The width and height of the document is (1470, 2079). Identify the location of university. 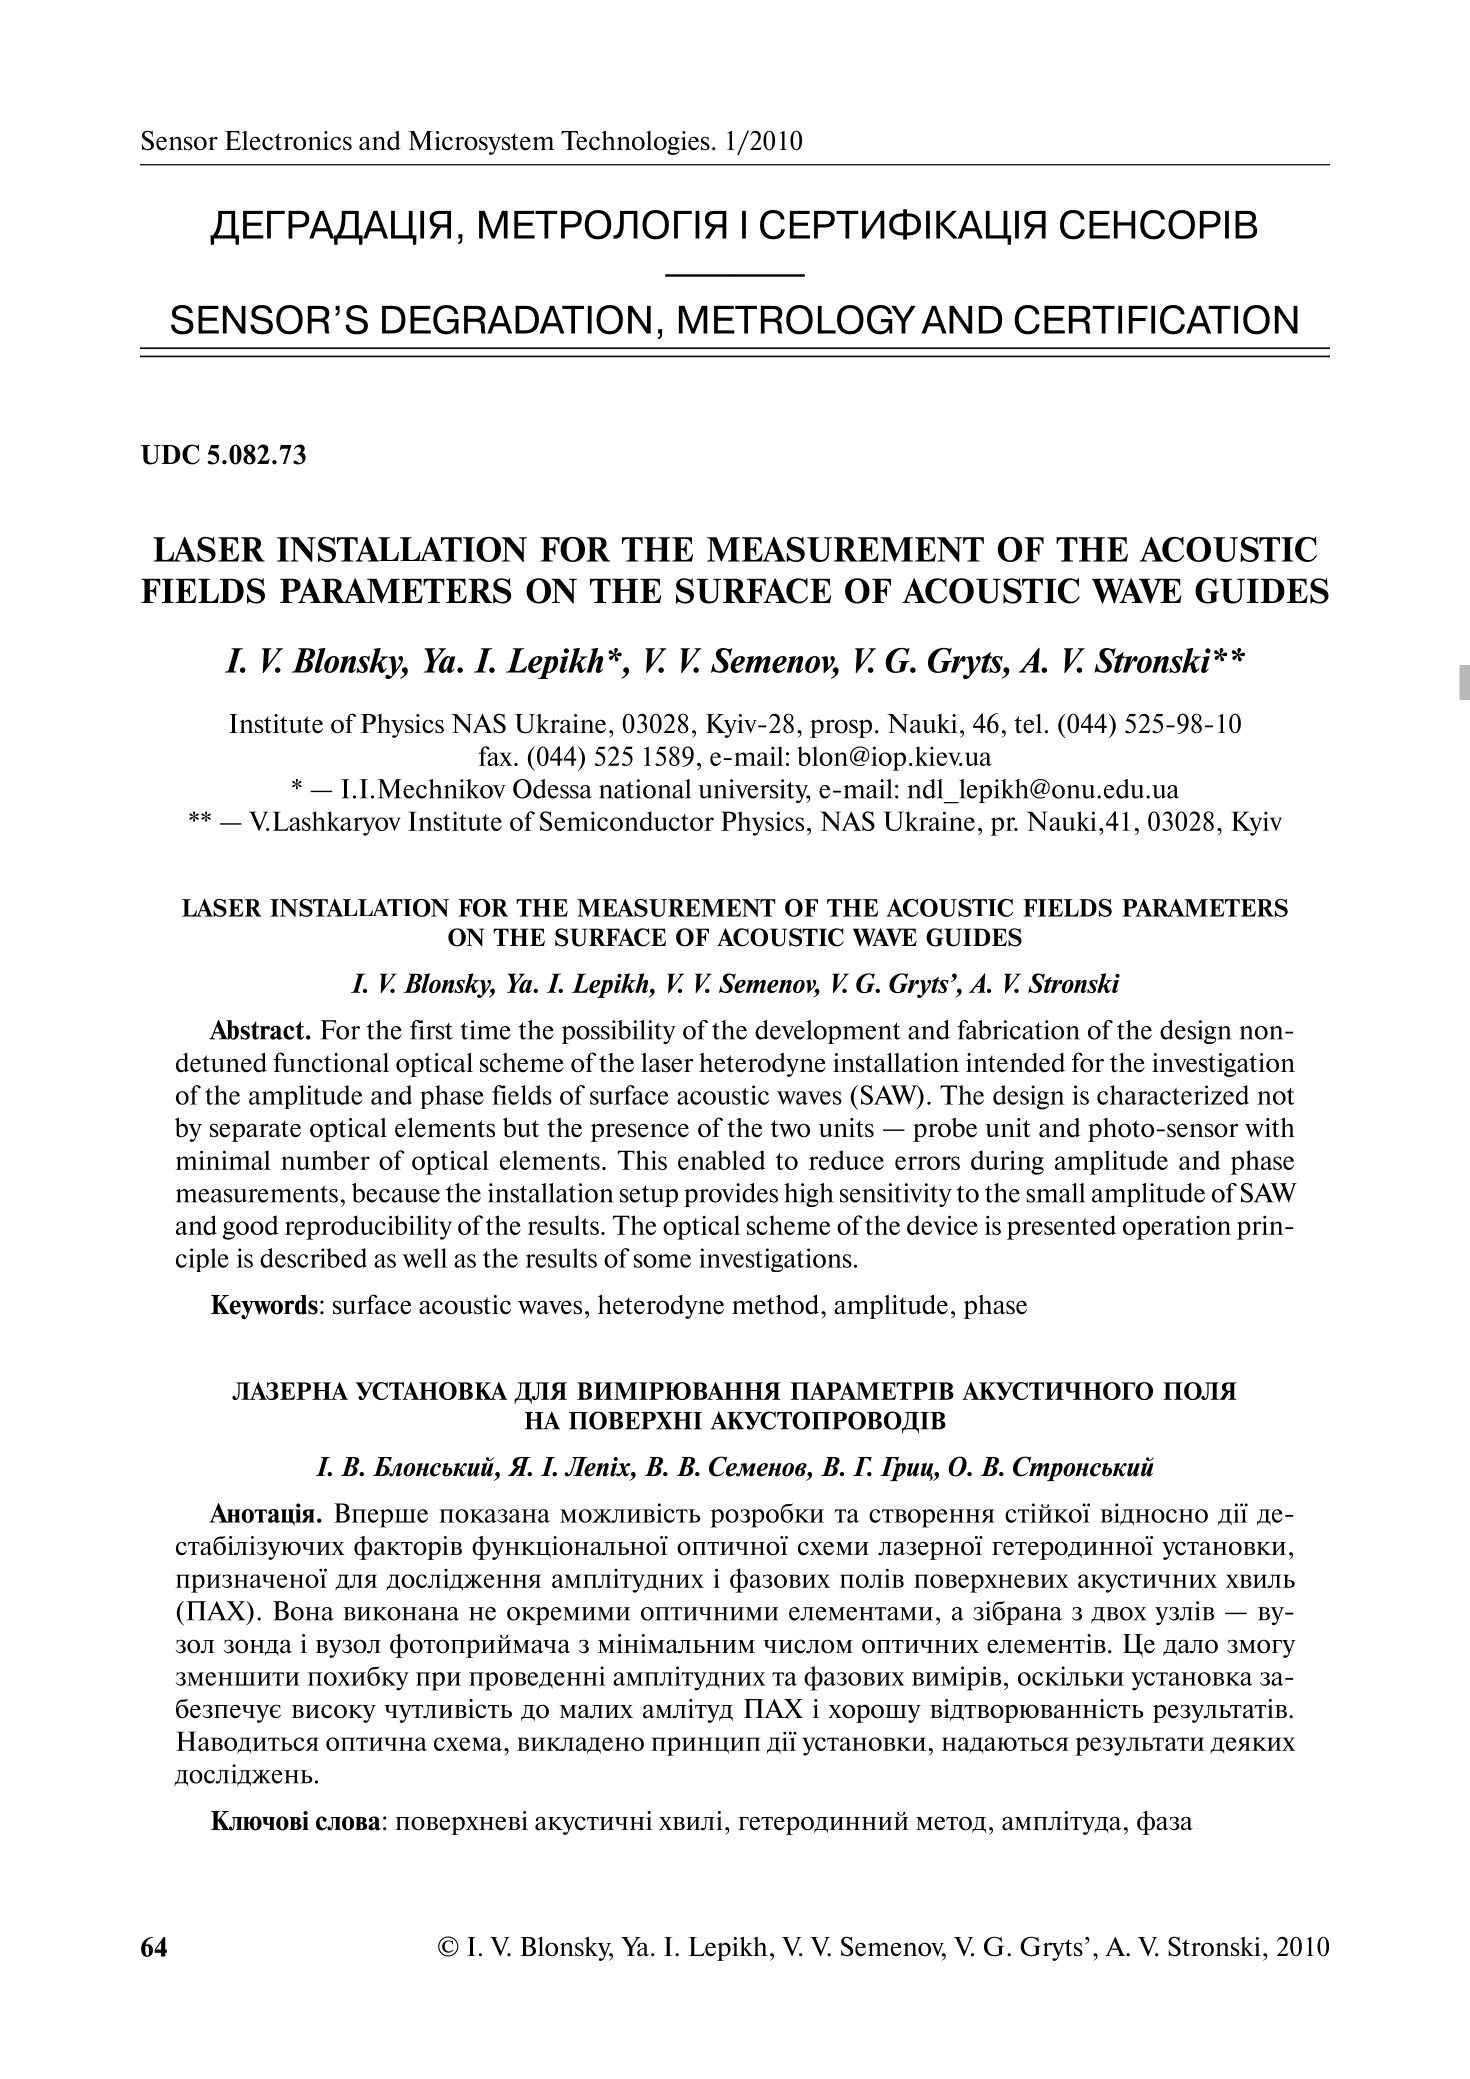
(754, 791).
